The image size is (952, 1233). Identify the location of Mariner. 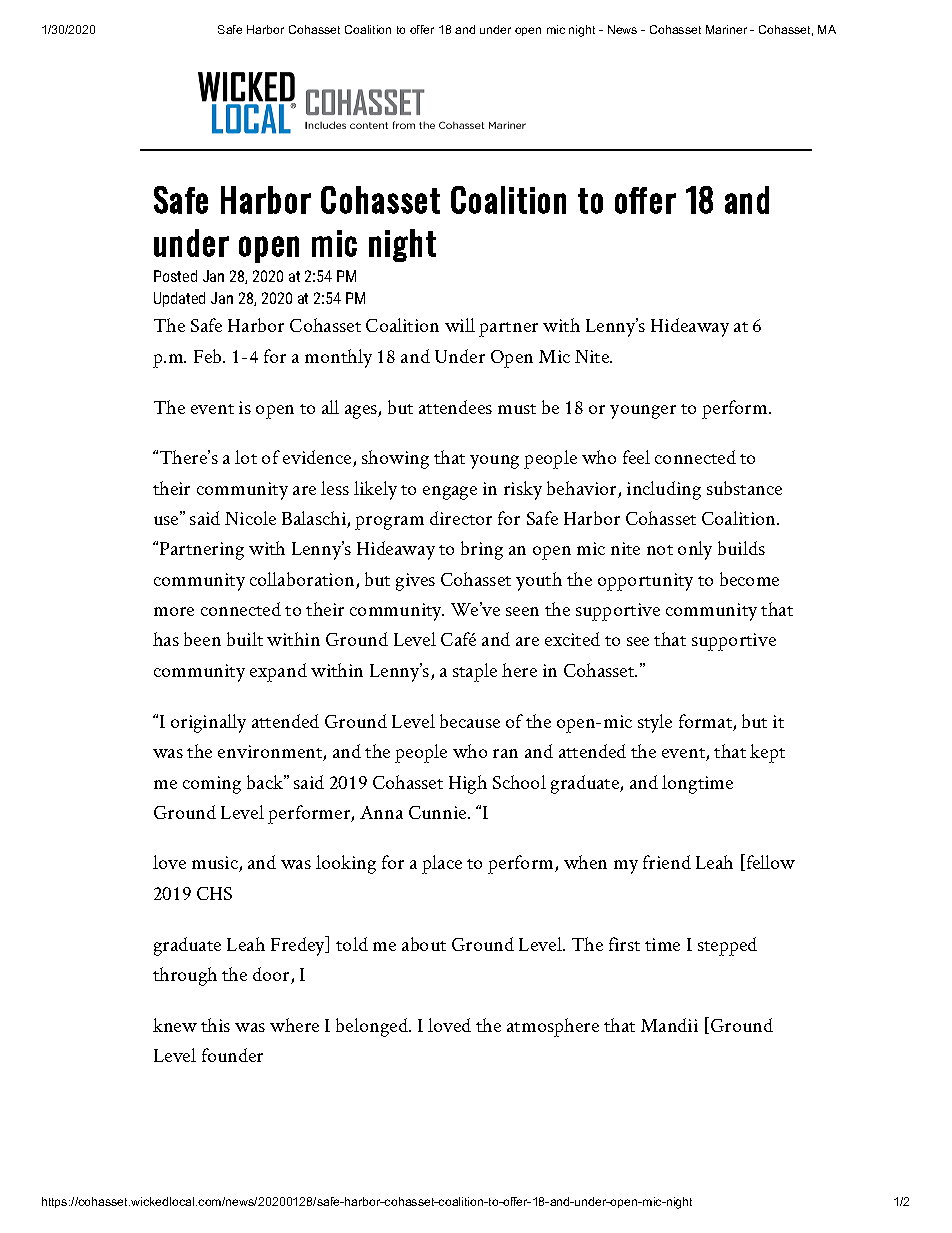
(726, 29).
